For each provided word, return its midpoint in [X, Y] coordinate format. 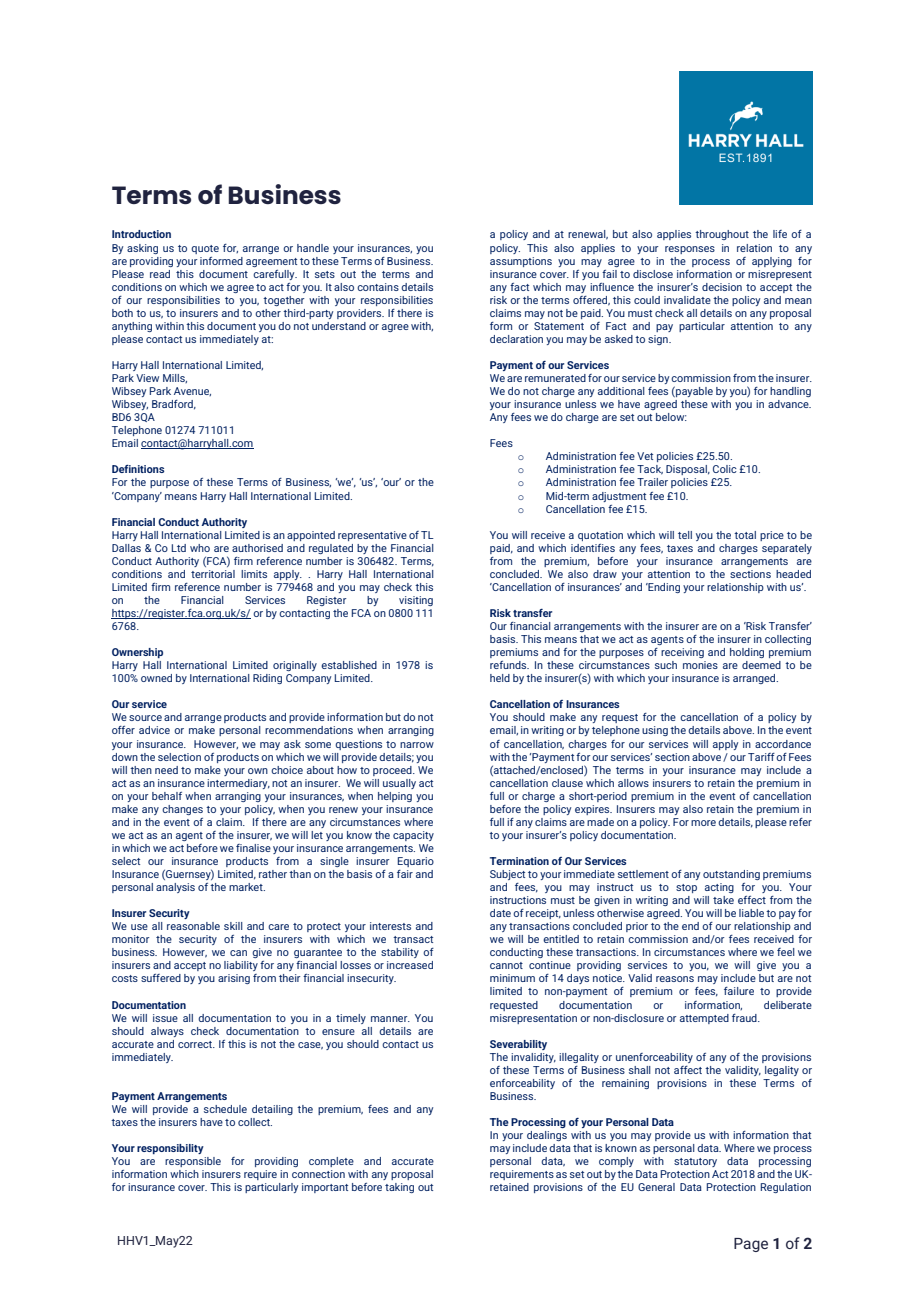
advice [154, 730]
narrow [417, 745]
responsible [193, 1162]
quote [205, 249]
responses [690, 250]
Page [751, 1245]
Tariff [761, 757]
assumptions [521, 262]
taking [399, 1188]
